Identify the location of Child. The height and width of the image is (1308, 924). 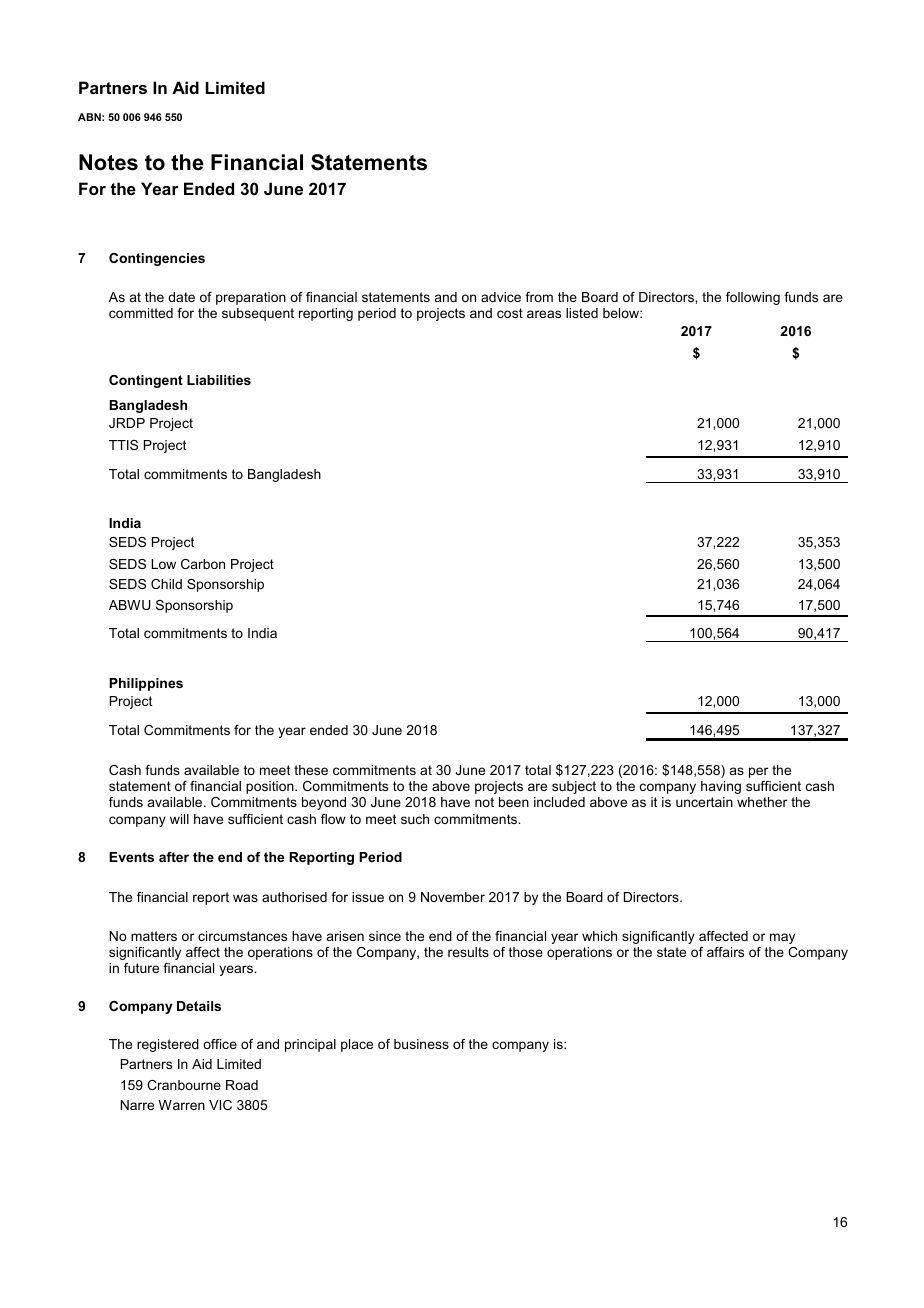
(166, 584).
